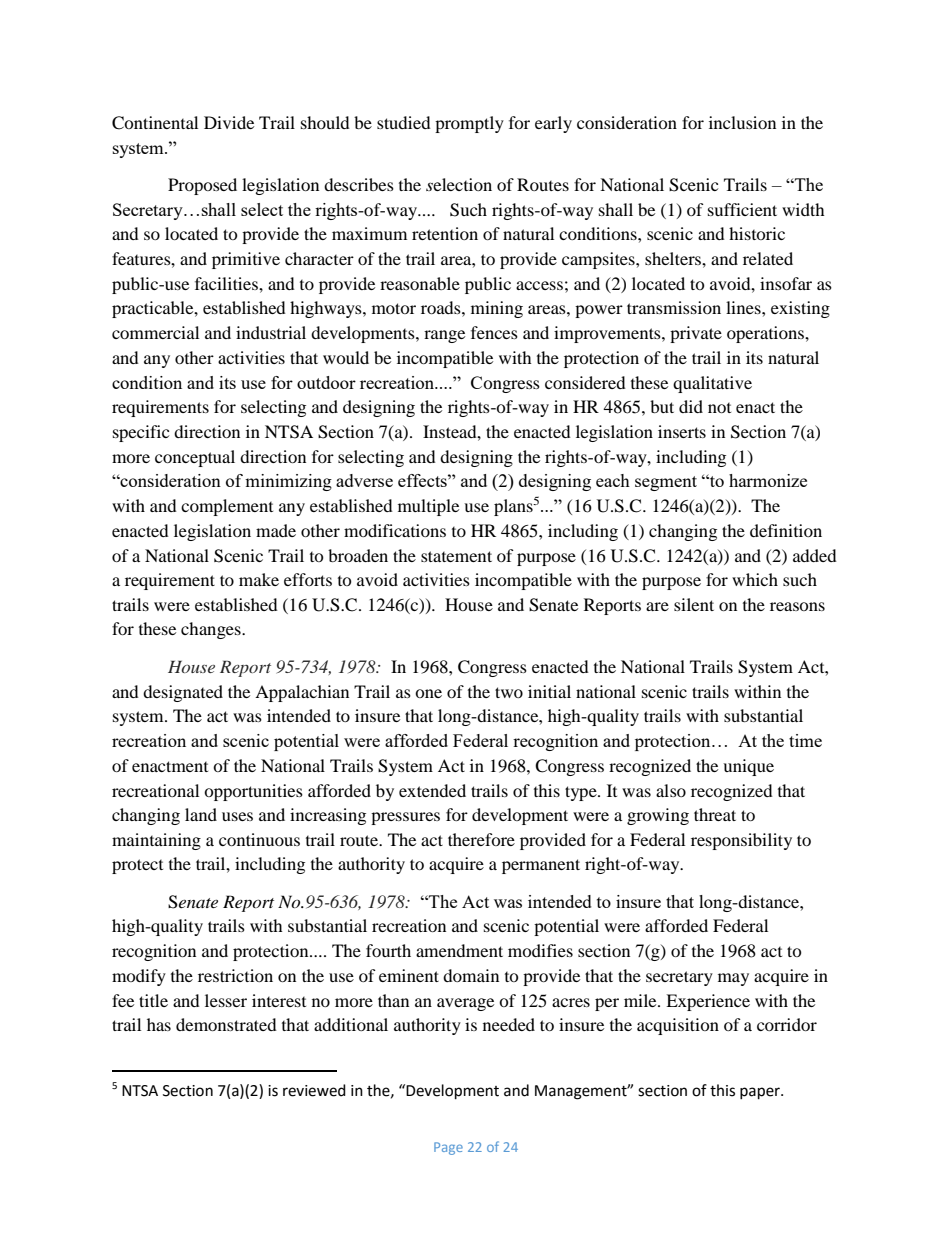 The image size is (952, 1233). What do you see at coordinates (469, 124) in the screenshot?
I see `promptly` at bounding box center [469, 124].
